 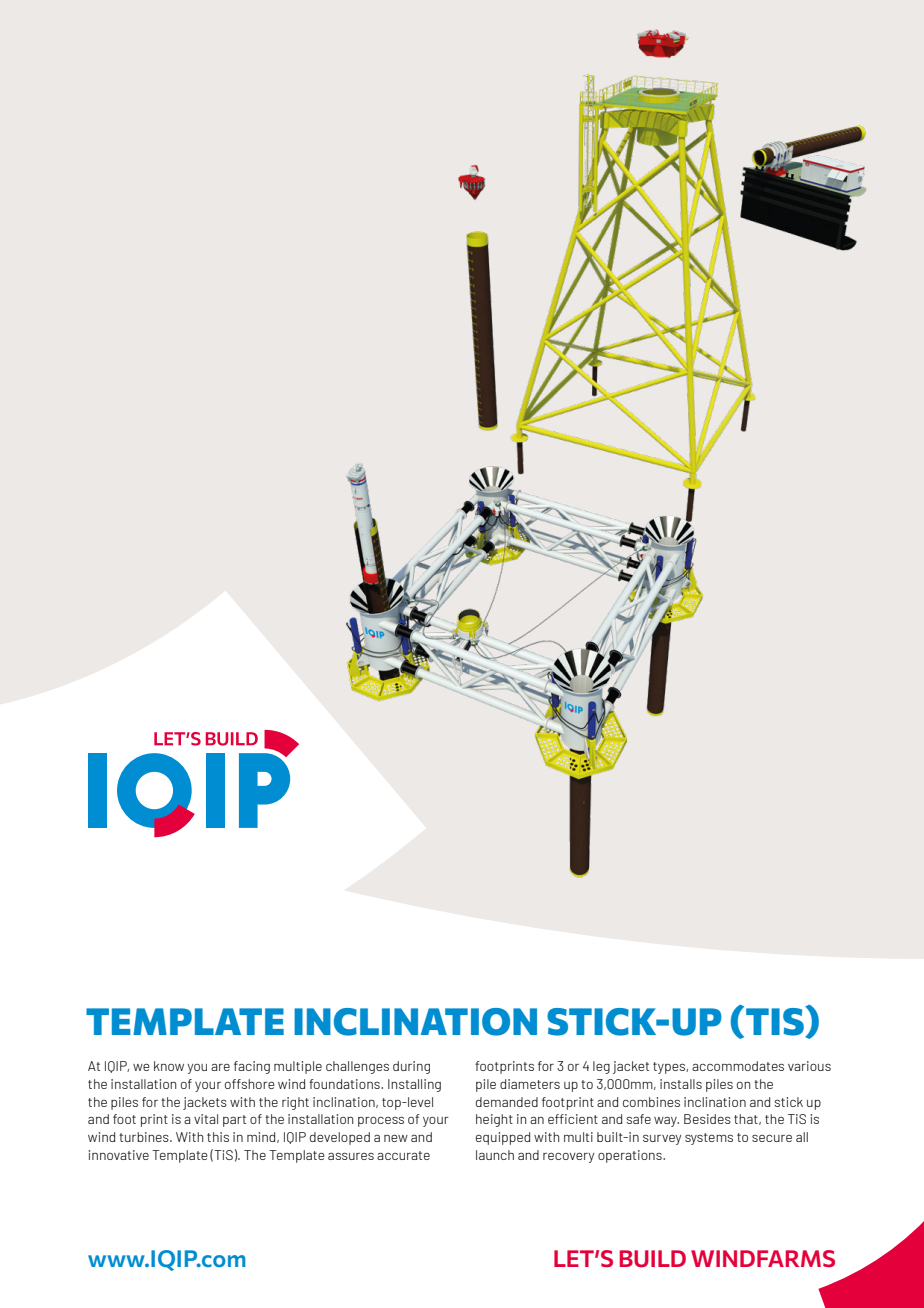 What do you see at coordinates (411, 1067) in the document?
I see `during` at bounding box center [411, 1067].
